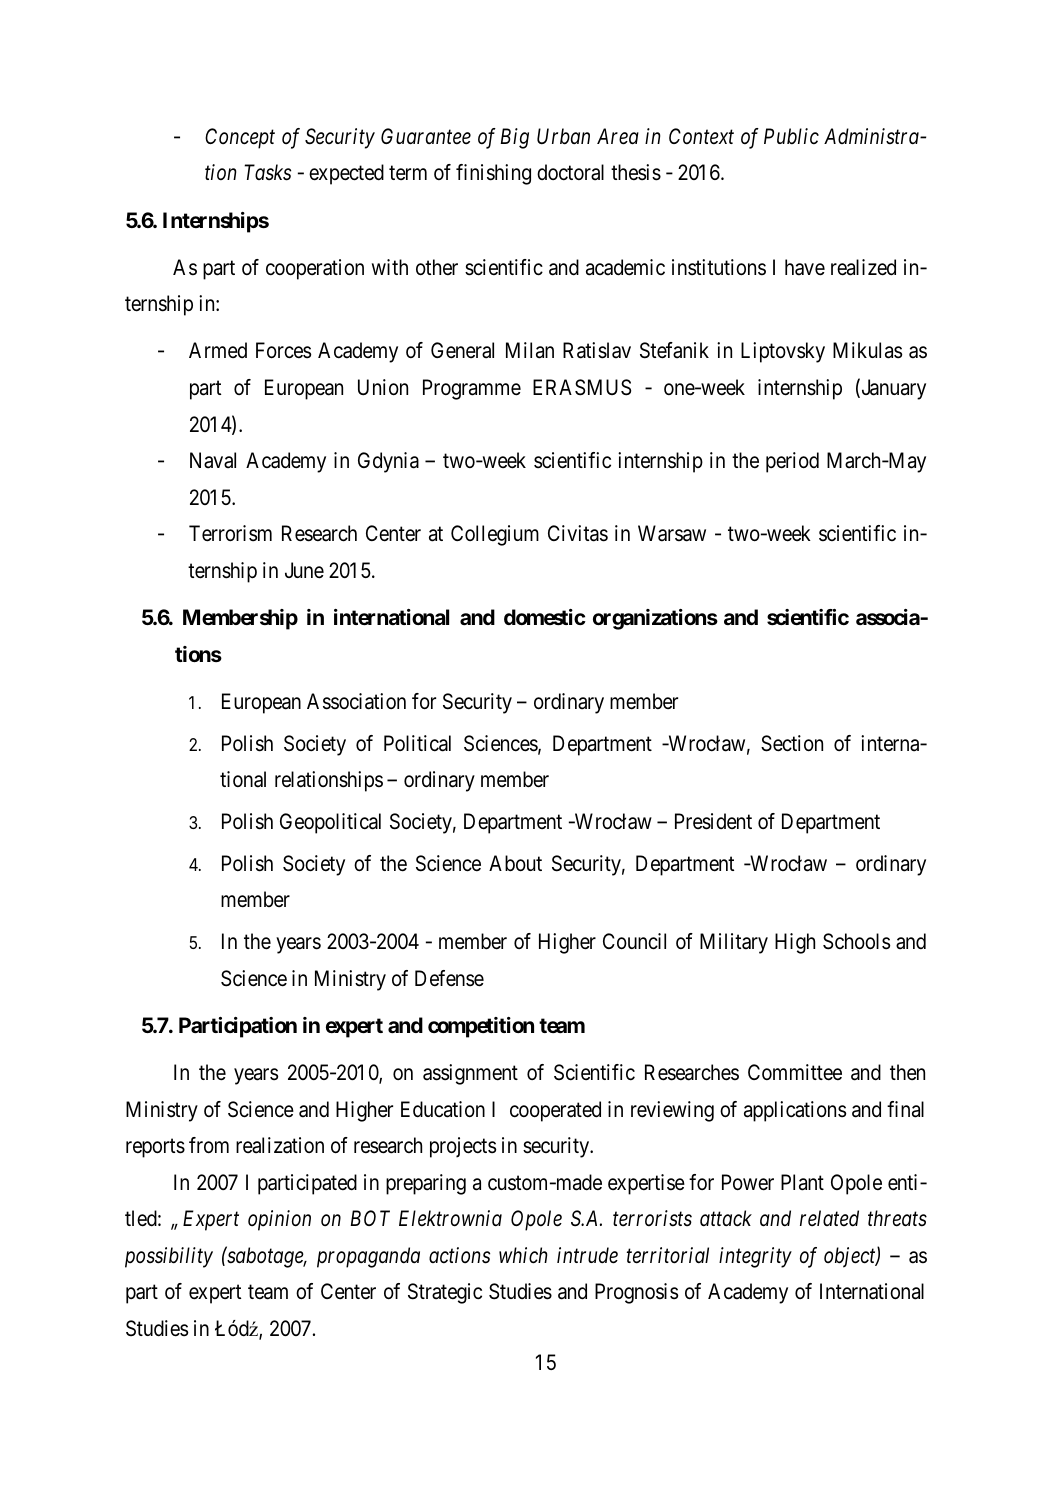 The image size is (1051, 1487). What do you see at coordinates (495, 535) in the screenshot?
I see `Collegium` at bounding box center [495, 535].
